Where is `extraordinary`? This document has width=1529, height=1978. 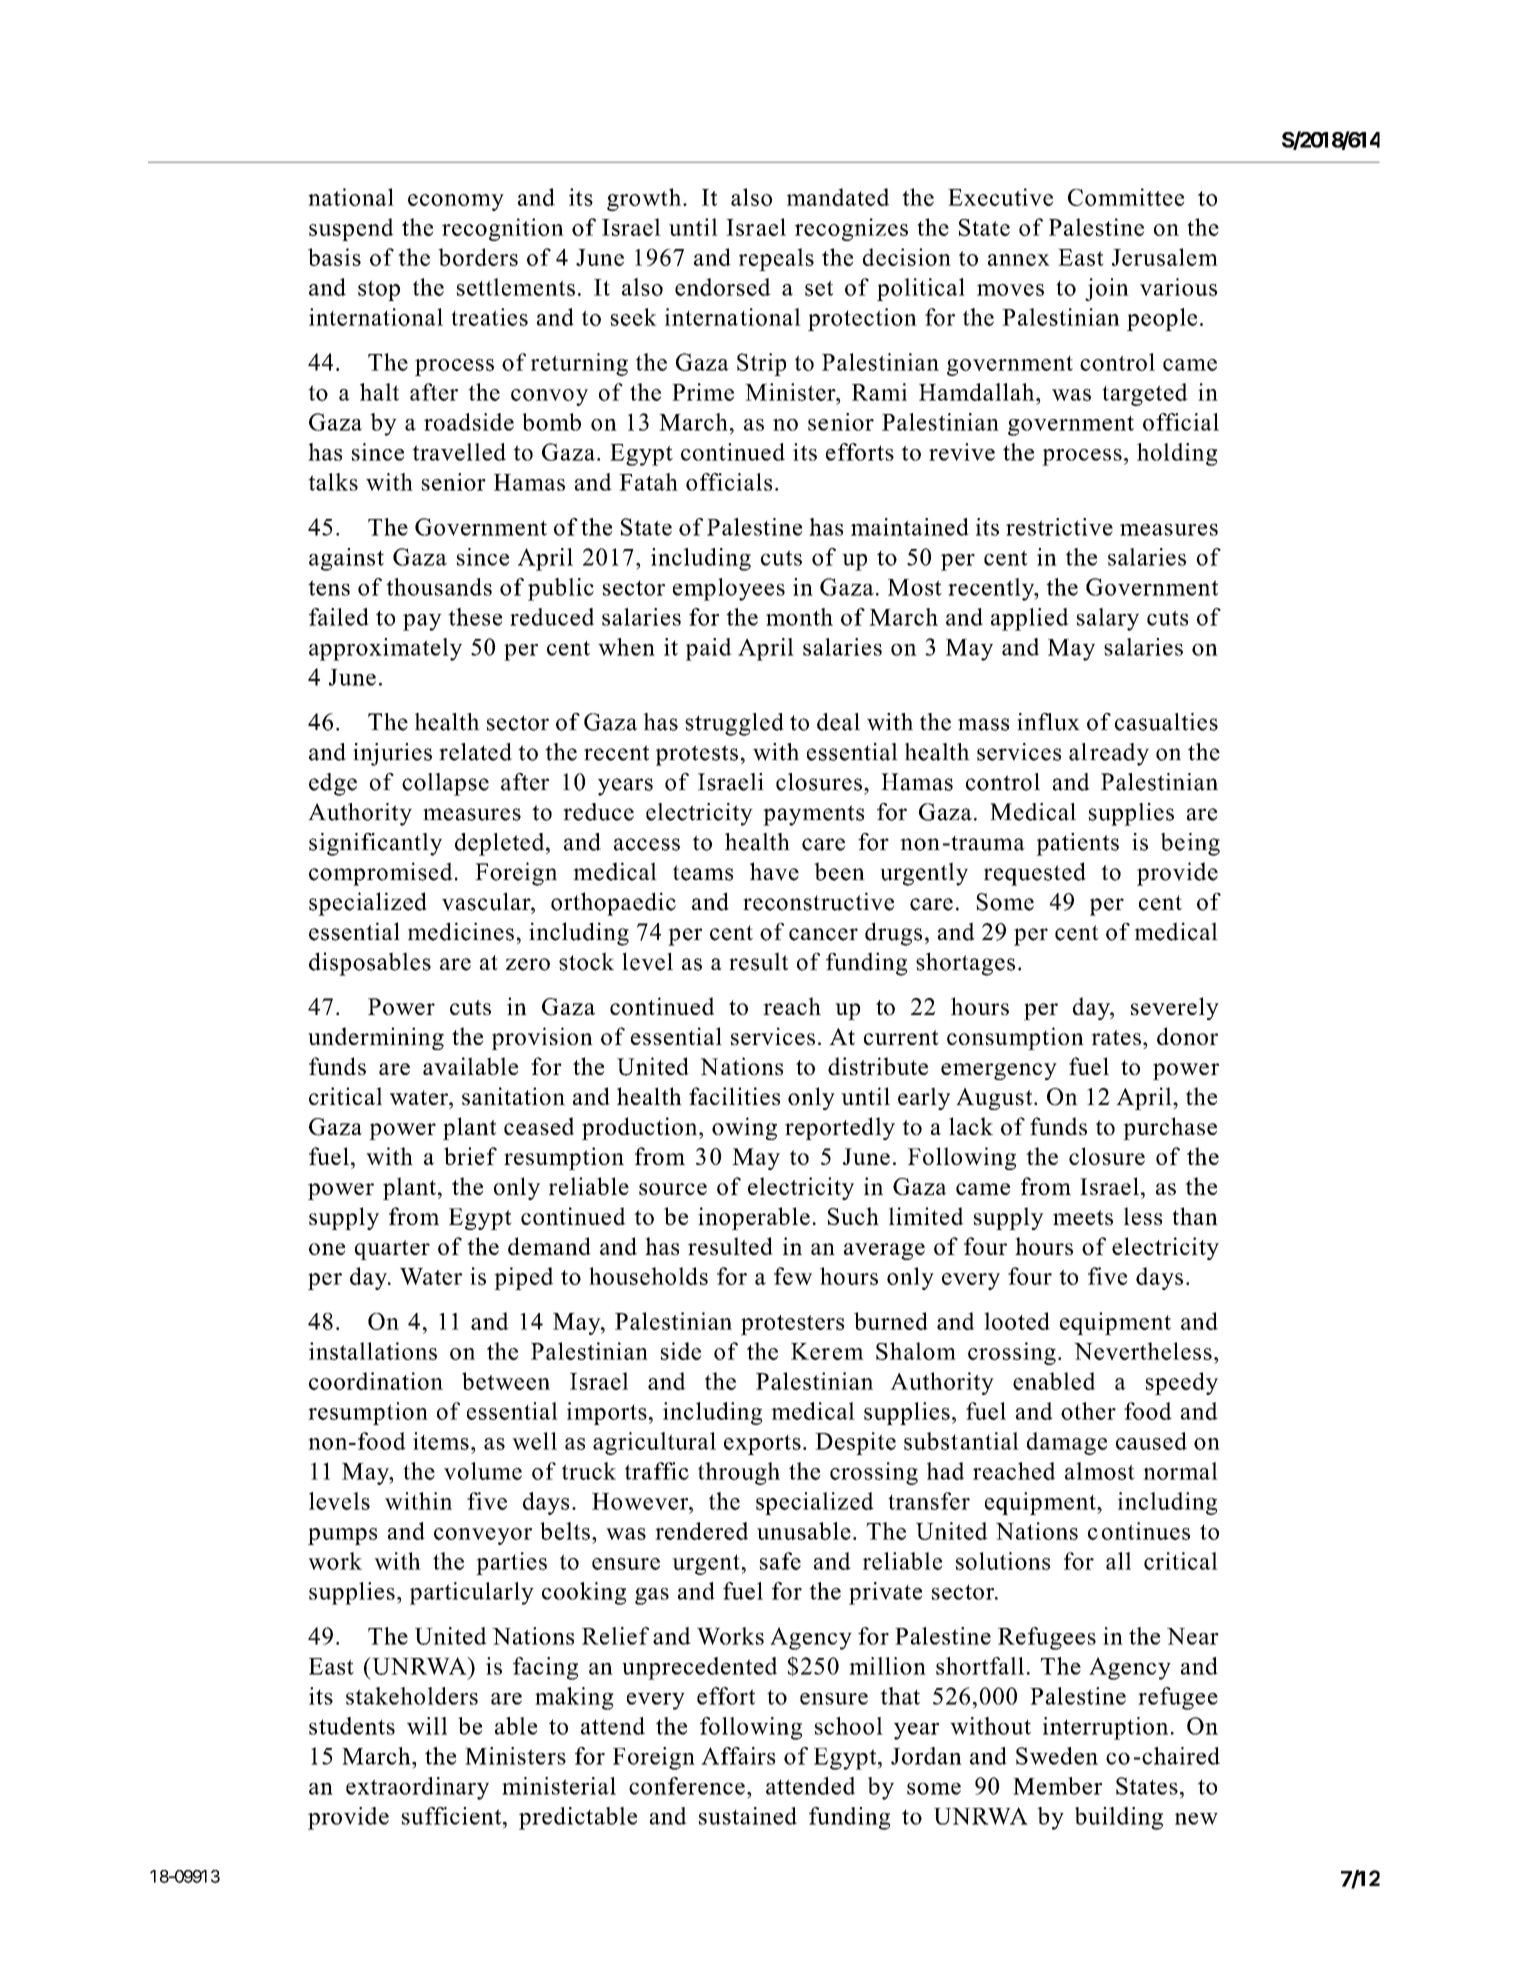 extraordinary is located at coordinates (417, 1788).
